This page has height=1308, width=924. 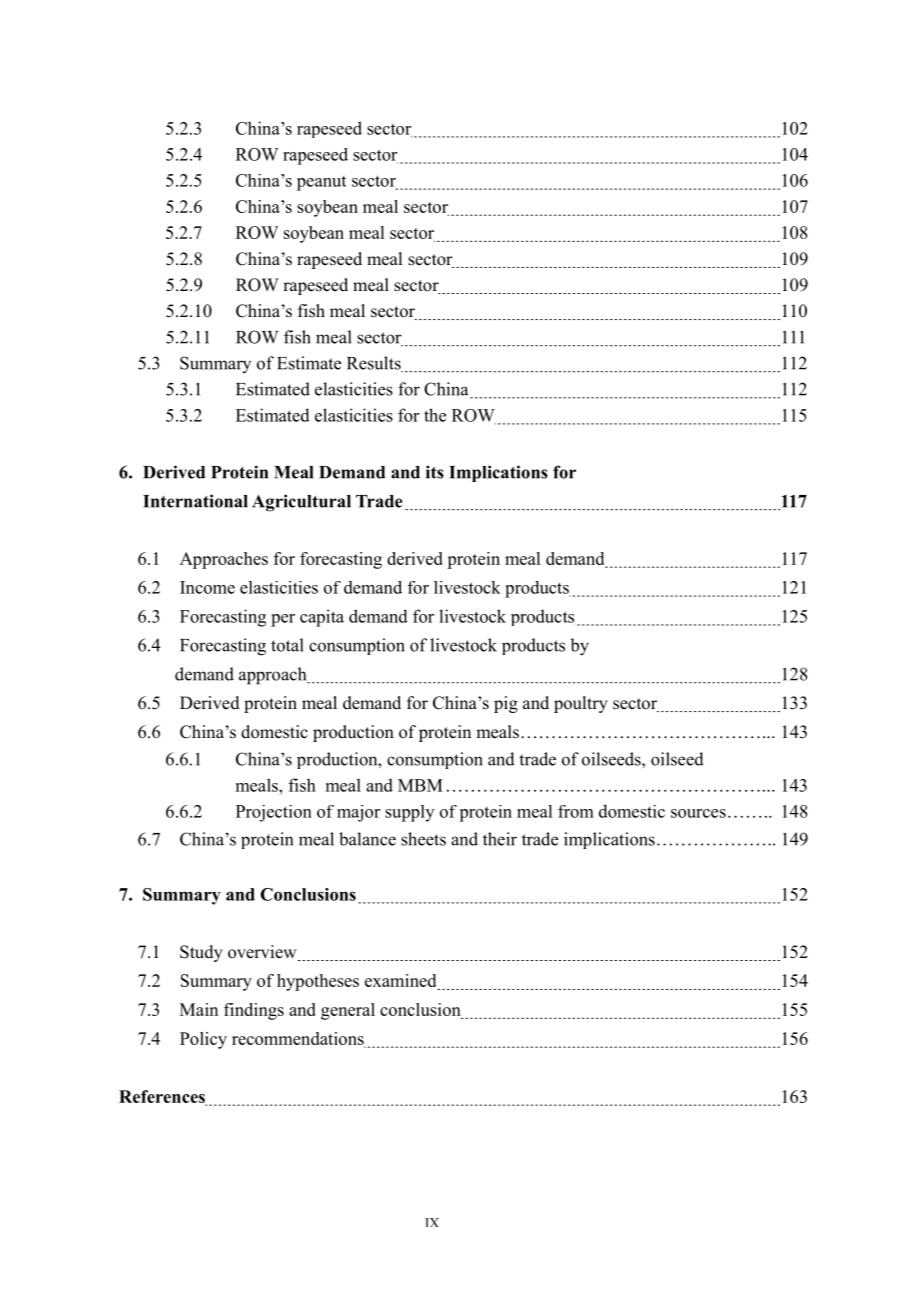 I want to click on examined, so click(x=402, y=982).
